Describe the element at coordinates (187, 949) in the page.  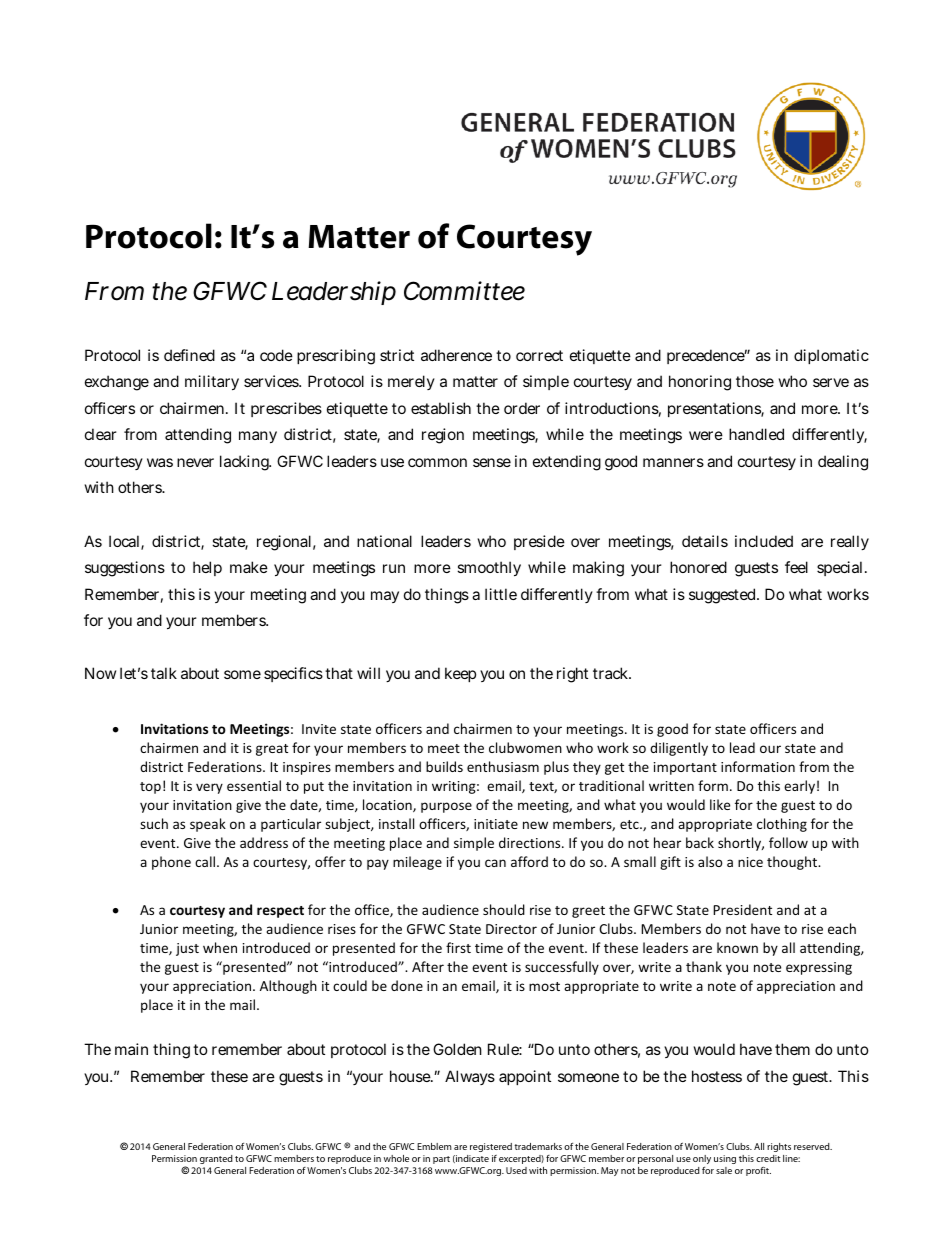
I see `just` at that location.
